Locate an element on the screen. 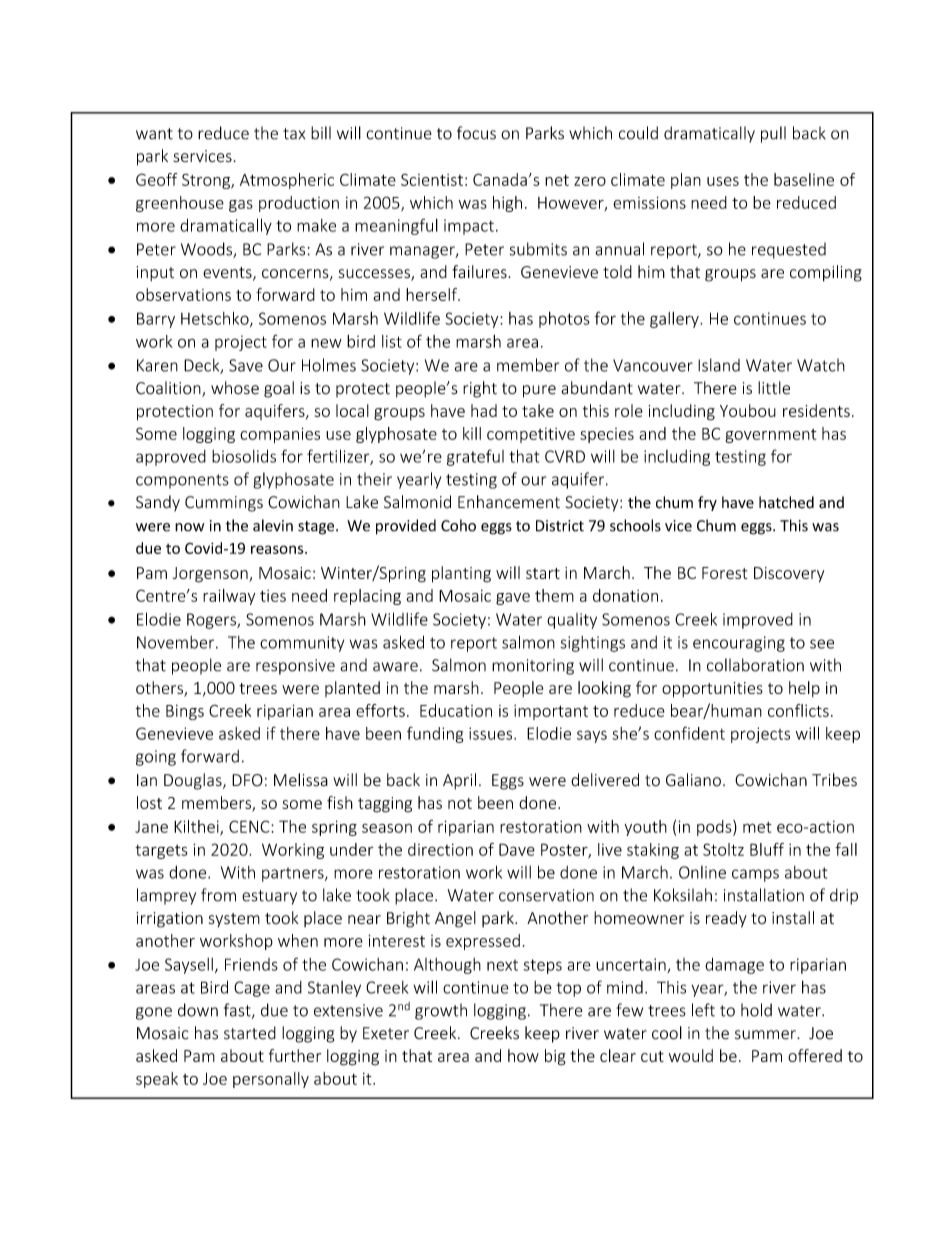 Image resolution: width=952 pixels, height=1233 pixels. Education is located at coordinates (456, 710).
